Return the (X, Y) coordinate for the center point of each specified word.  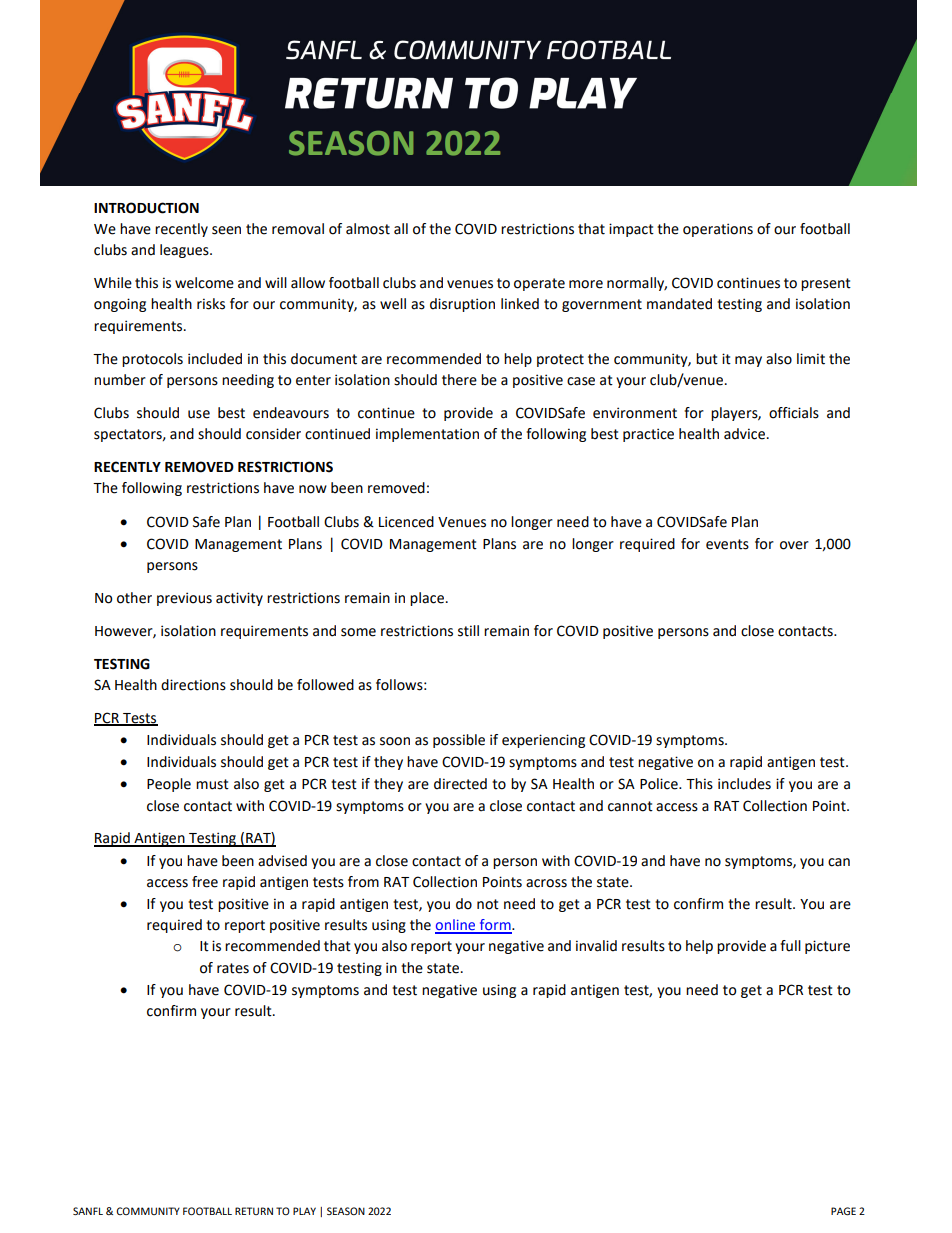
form (495, 926)
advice (744, 434)
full (790, 946)
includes (744, 784)
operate (539, 284)
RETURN (254, 1211)
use (199, 414)
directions (193, 685)
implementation (427, 435)
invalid (596, 946)
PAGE (843, 1211)
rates (233, 968)
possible (459, 741)
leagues (185, 251)
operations (718, 230)
